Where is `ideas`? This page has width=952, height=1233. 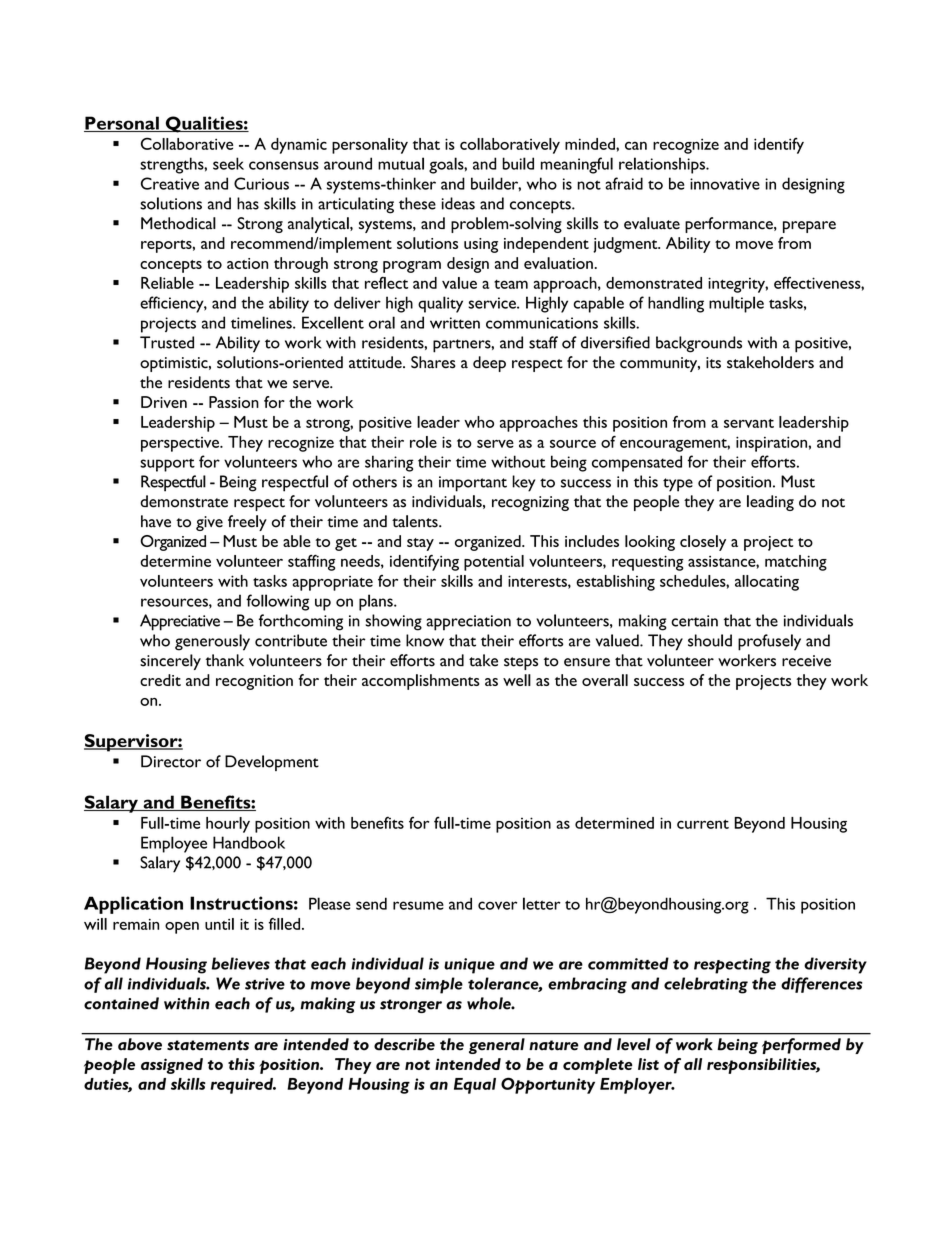 ideas is located at coordinates (458, 203).
